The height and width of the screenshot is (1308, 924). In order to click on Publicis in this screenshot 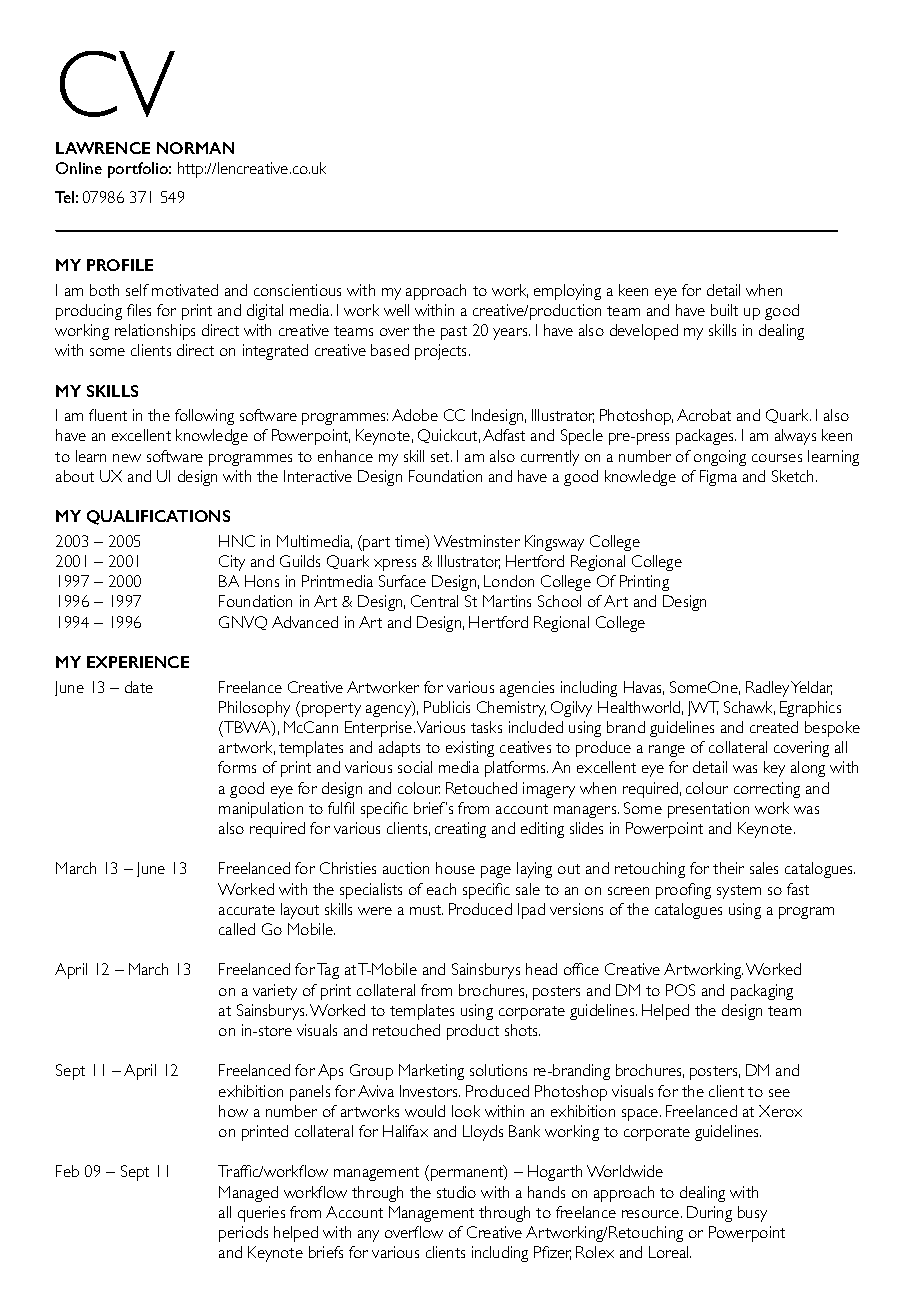, I will do `click(447, 707)`.
